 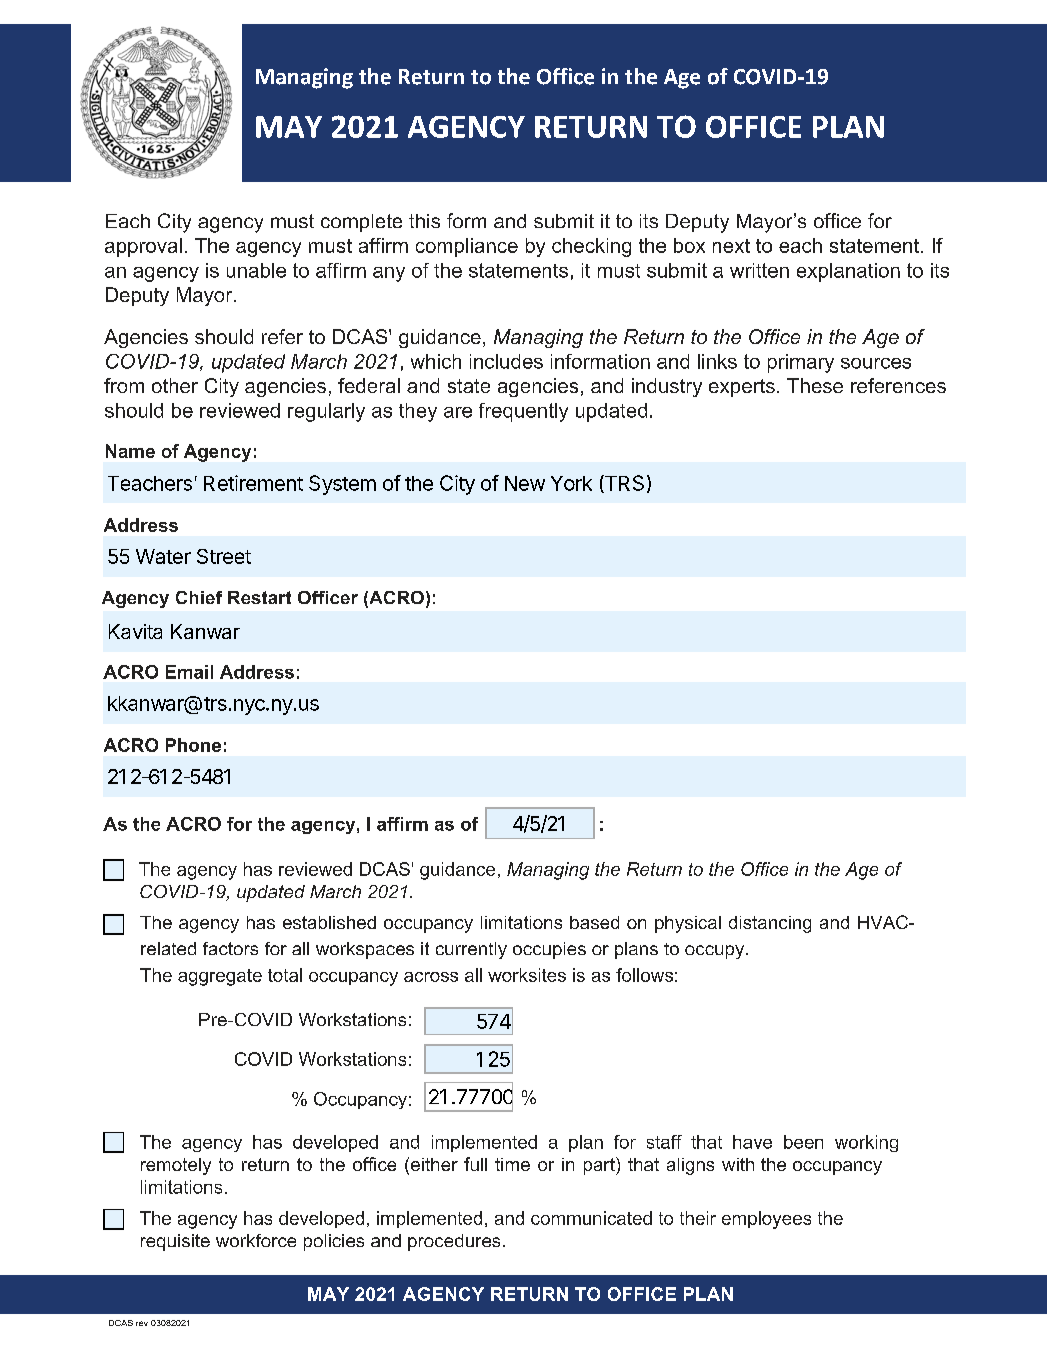 I want to click on written, so click(x=759, y=270).
